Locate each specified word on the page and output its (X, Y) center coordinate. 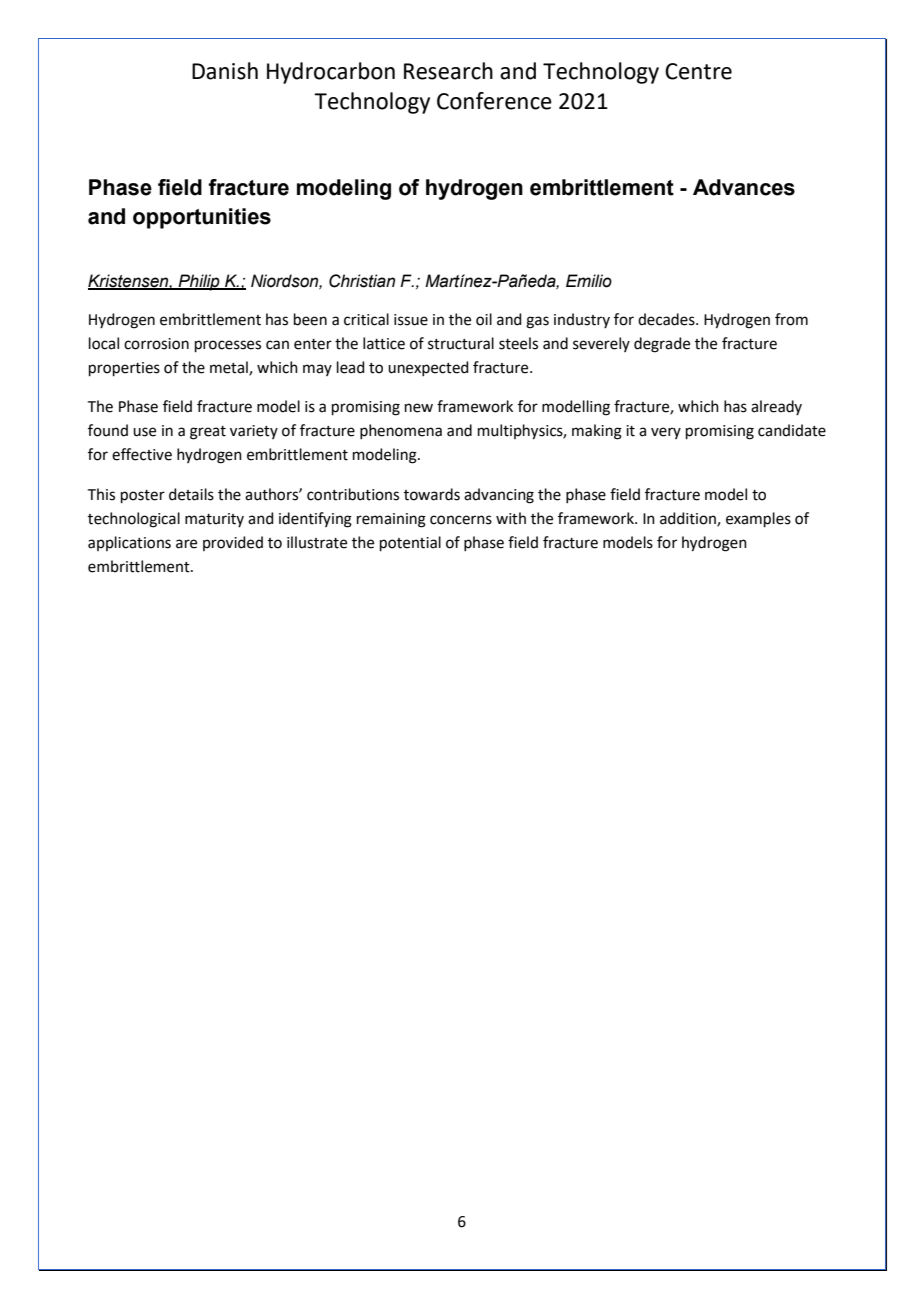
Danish (225, 71)
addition (689, 519)
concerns (461, 520)
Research (448, 71)
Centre (698, 71)
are (186, 544)
